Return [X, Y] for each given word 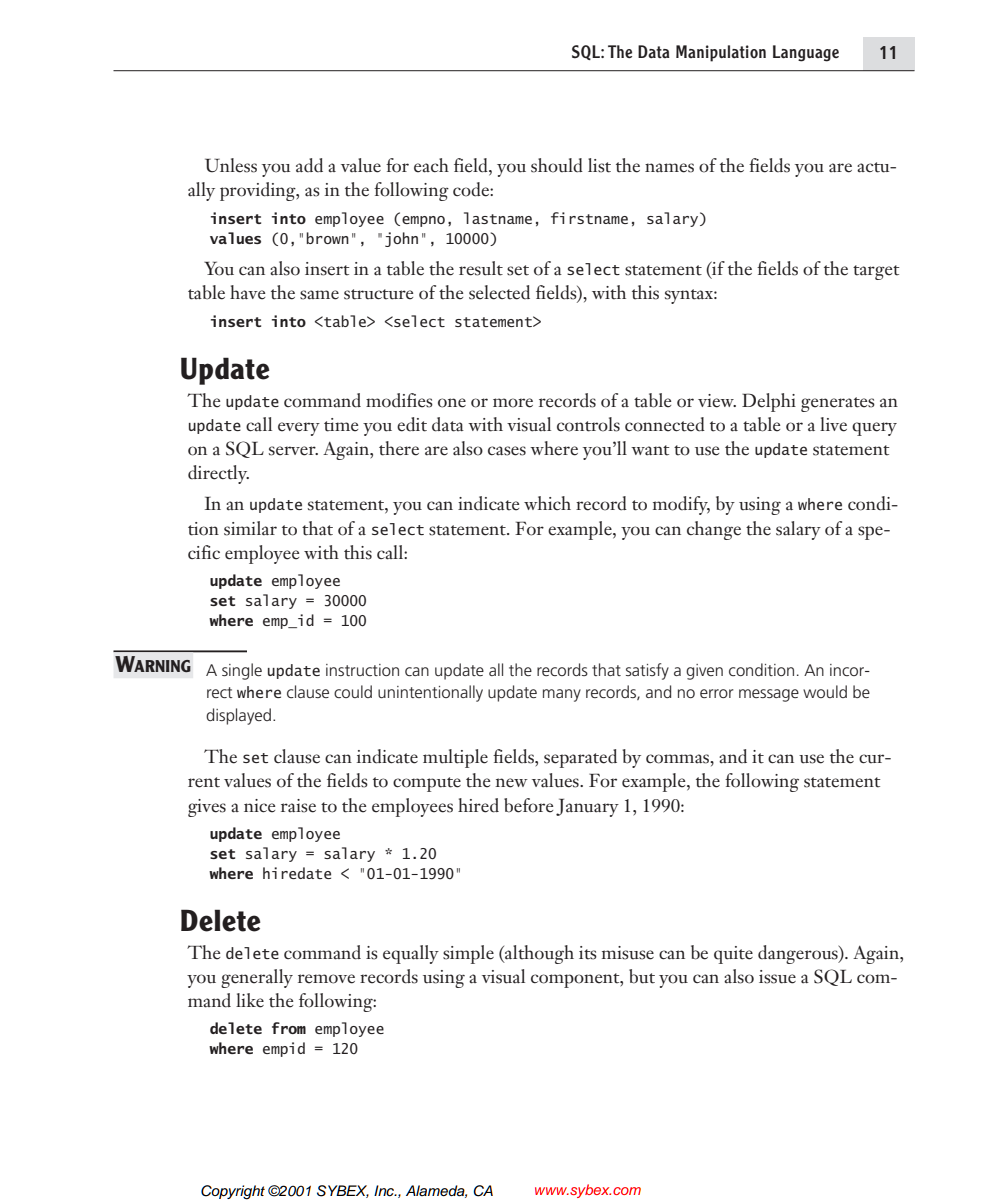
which [547, 503]
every [299, 429]
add [309, 165]
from [289, 1028]
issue [777, 977]
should [557, 165]
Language [806, 53]
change [714, 530]
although [538, 954]
